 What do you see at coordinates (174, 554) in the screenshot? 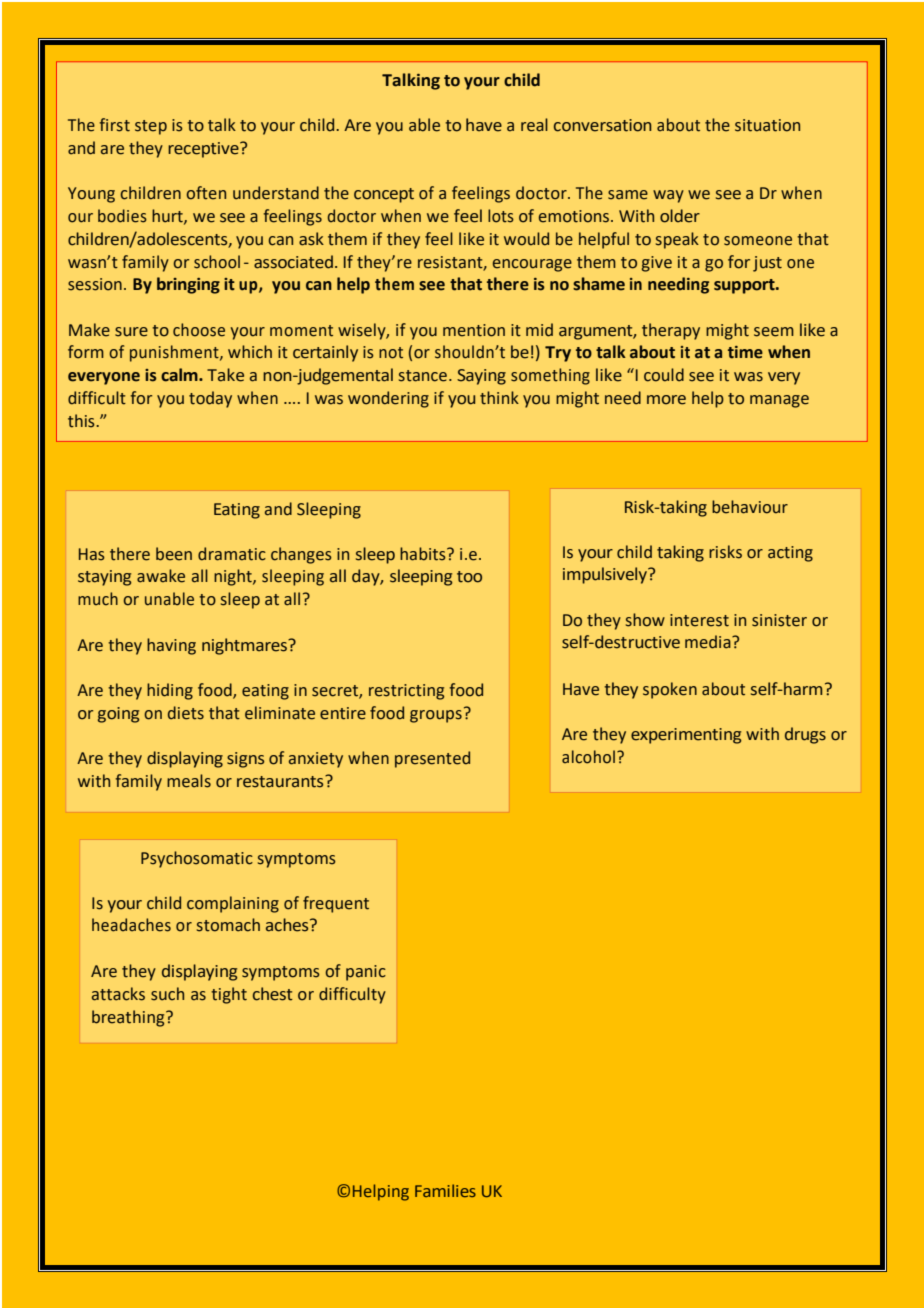
I see `been` at bounding box center [174, 554].
